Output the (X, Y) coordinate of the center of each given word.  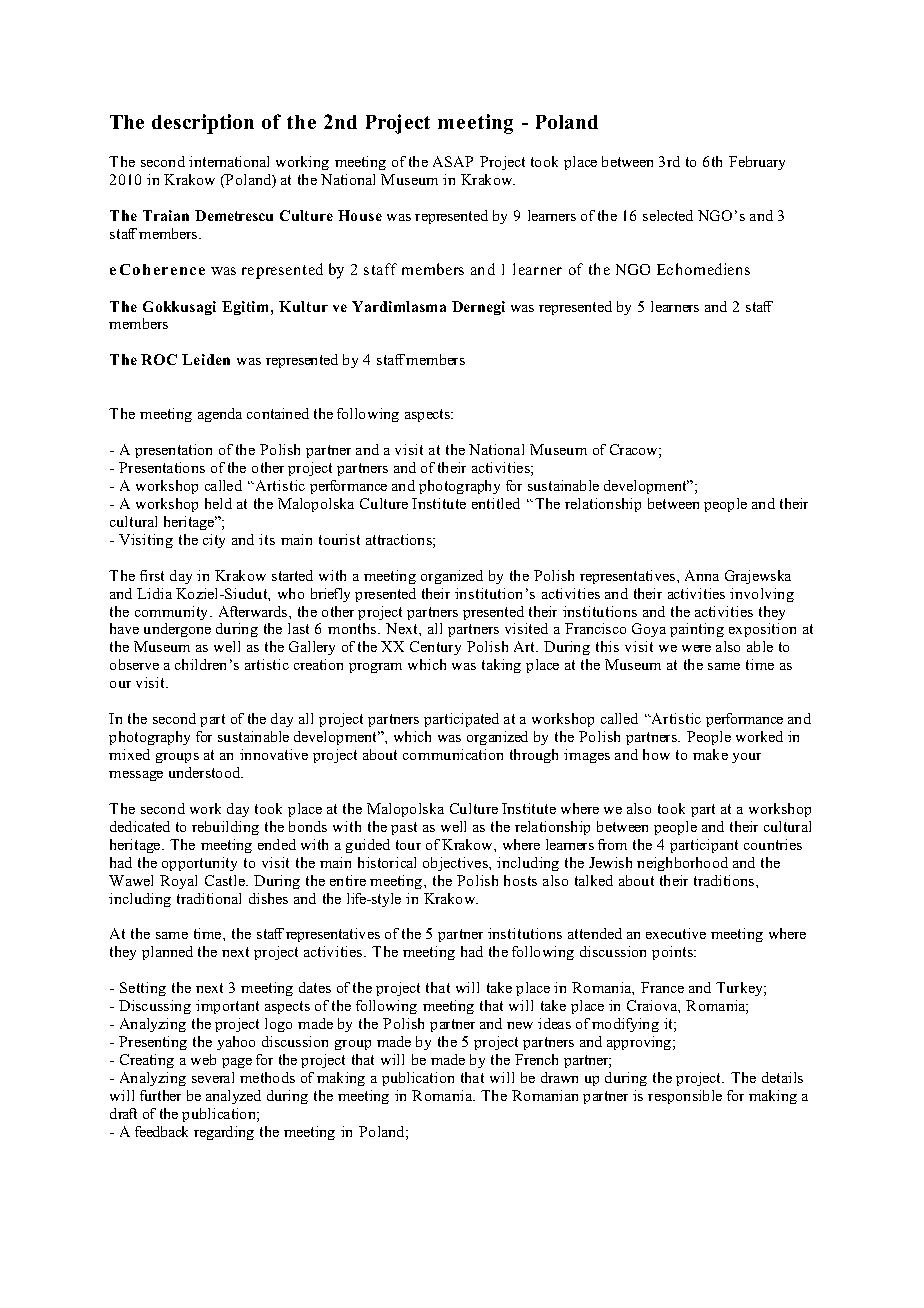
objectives (456, 864)
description (203, 124)
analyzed (233, 1097)
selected (668, 215)
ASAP (453, 161)
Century (435, 648)
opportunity (199, 864)
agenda (220, 415)
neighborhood (682, 864)
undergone (177, 630)
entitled (496, 503)
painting (697, 630)
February (757, 163)
